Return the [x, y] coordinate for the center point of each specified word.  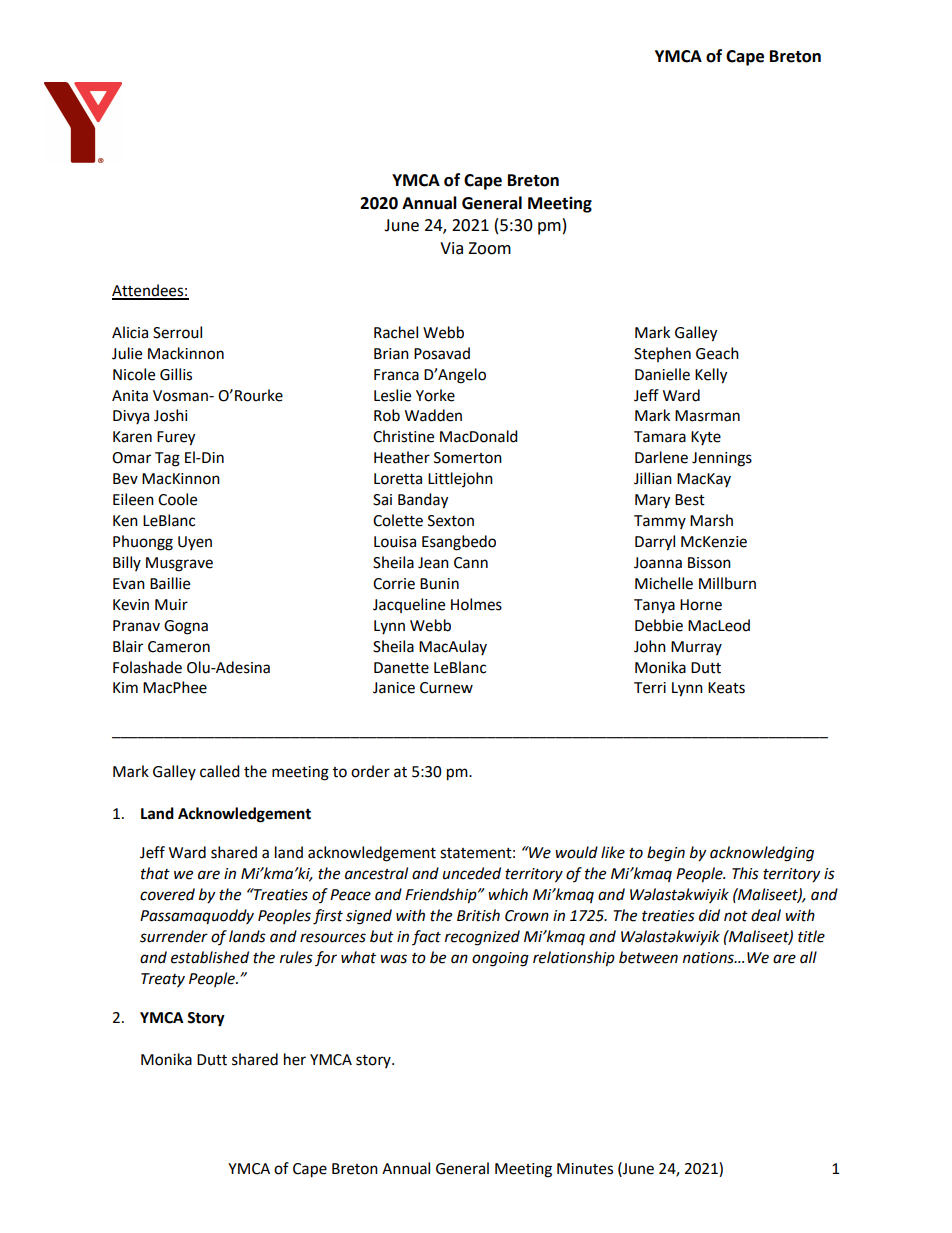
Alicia [130, 332]
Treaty [163, 980]
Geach [717, 353]
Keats [726, 688]
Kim [125, 687]
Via [451, 248]
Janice [394, 688]
